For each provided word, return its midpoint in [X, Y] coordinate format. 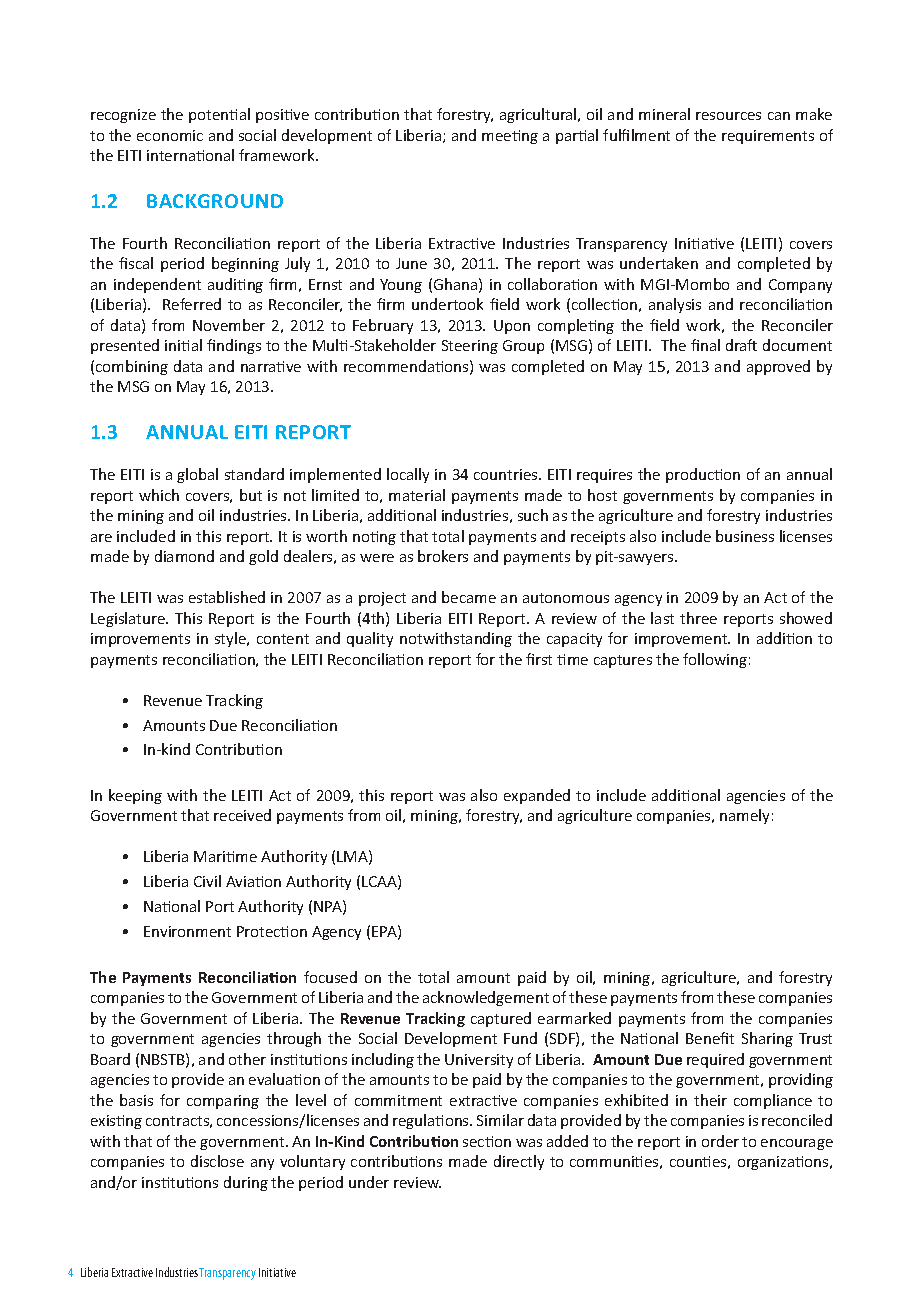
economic [170, 135]
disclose [217, 1161]
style [231, 639]
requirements [768, 137]
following [715, 660]
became [469, 597]
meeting [510, 137]
